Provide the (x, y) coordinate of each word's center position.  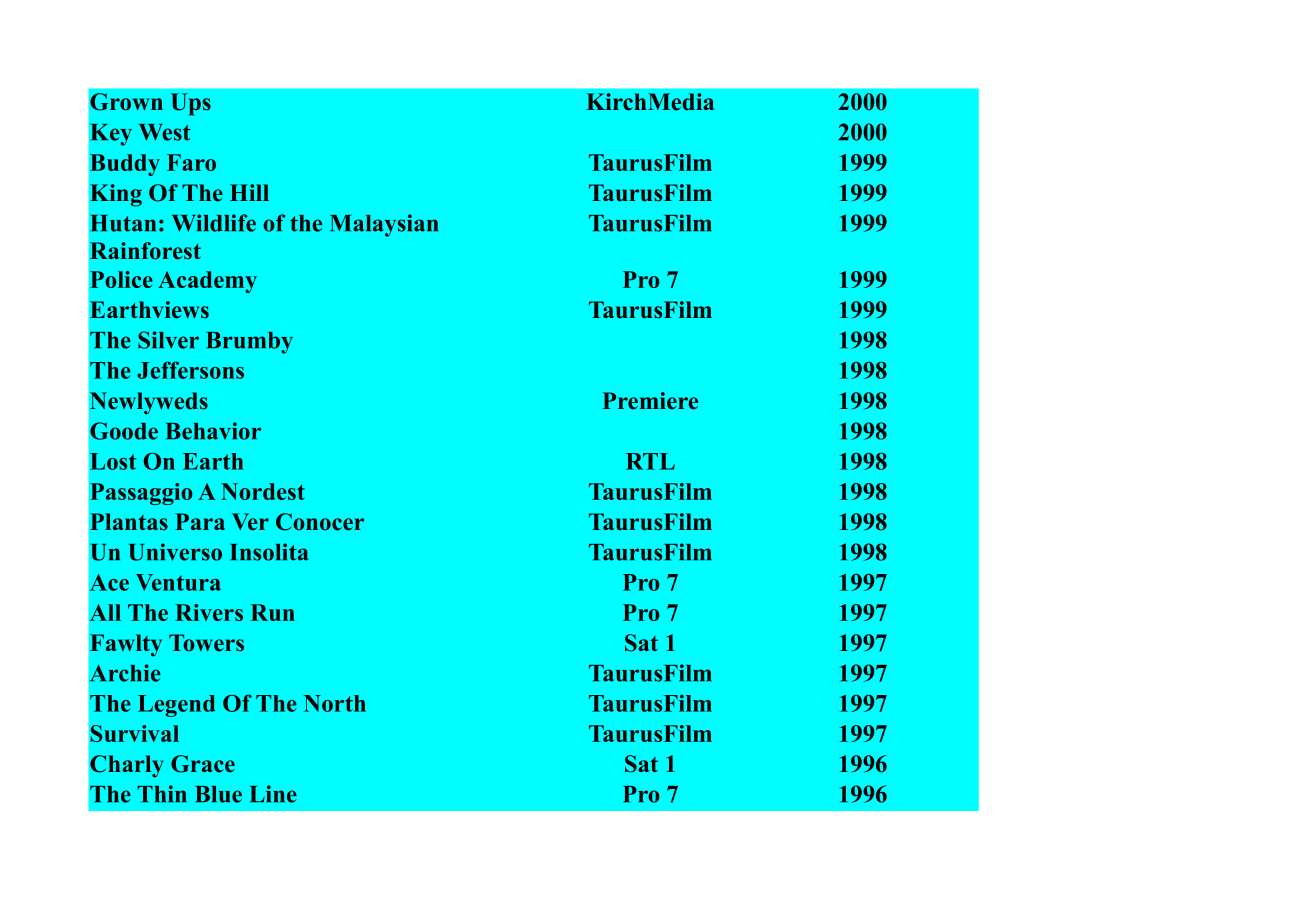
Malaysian (384, 225)
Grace (203, 764)
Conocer (320, 522)
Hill (249, 192)
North (335, 703)
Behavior (213, 431)
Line (273, 794)
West (164, 132)
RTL (650, 461)
